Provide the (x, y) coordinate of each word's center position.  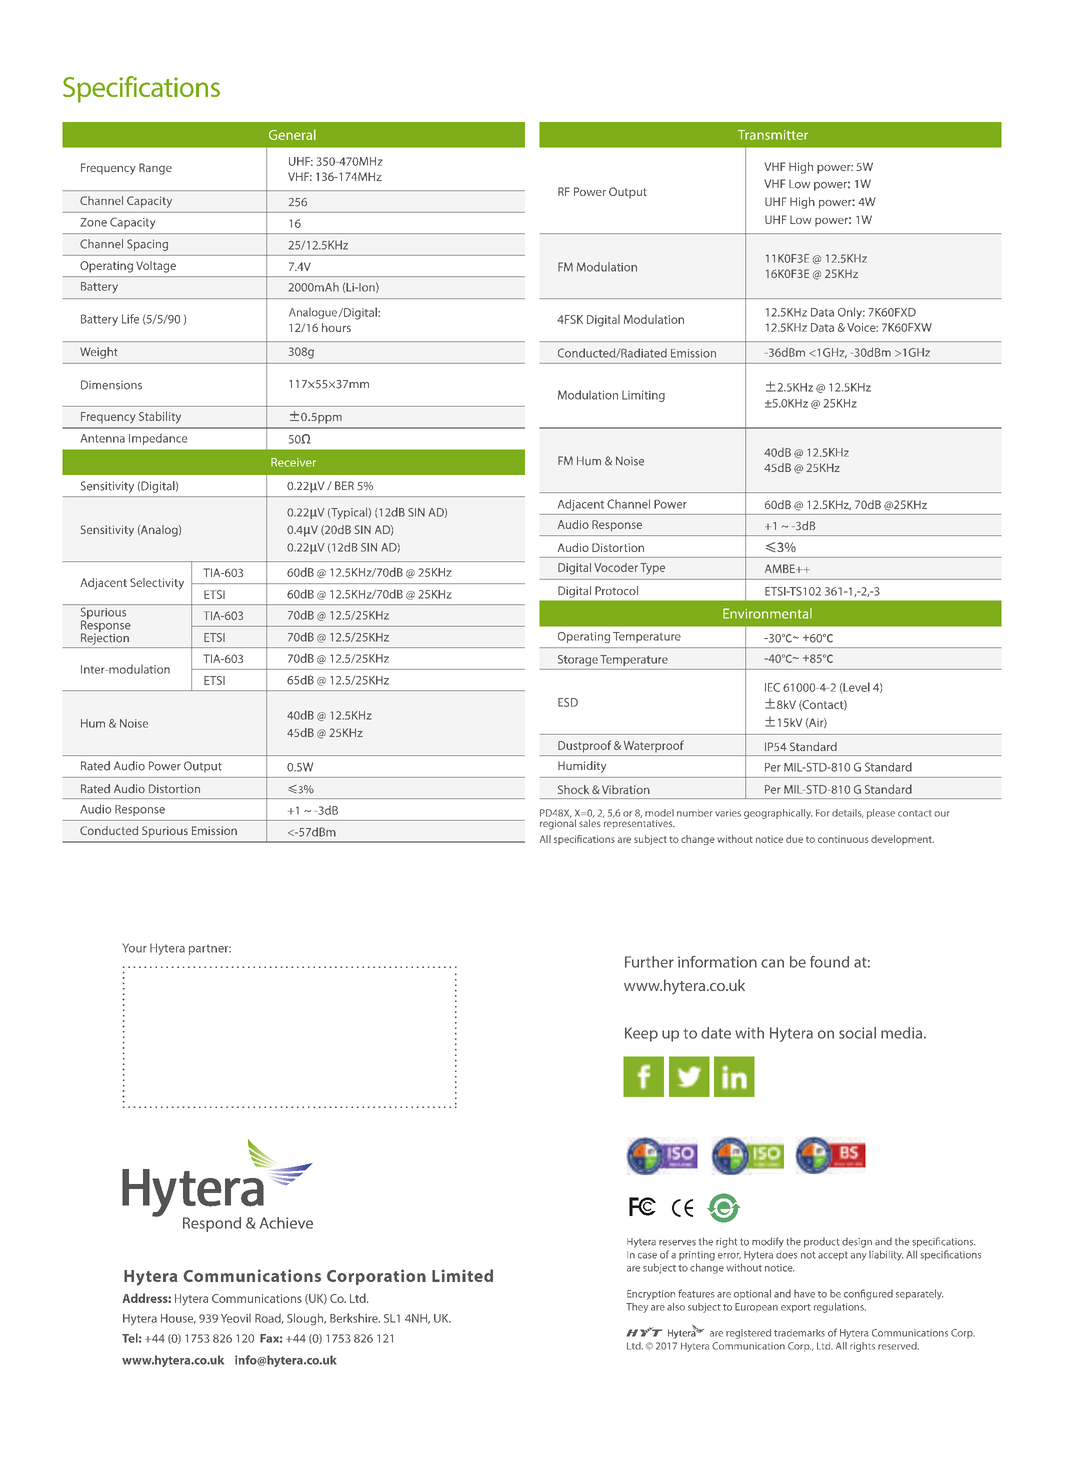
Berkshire (355, 1318)
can (772, 963)
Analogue (313, 313)
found (829, 962)
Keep (641, 1034)
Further (649, 962)
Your (134, 948)
